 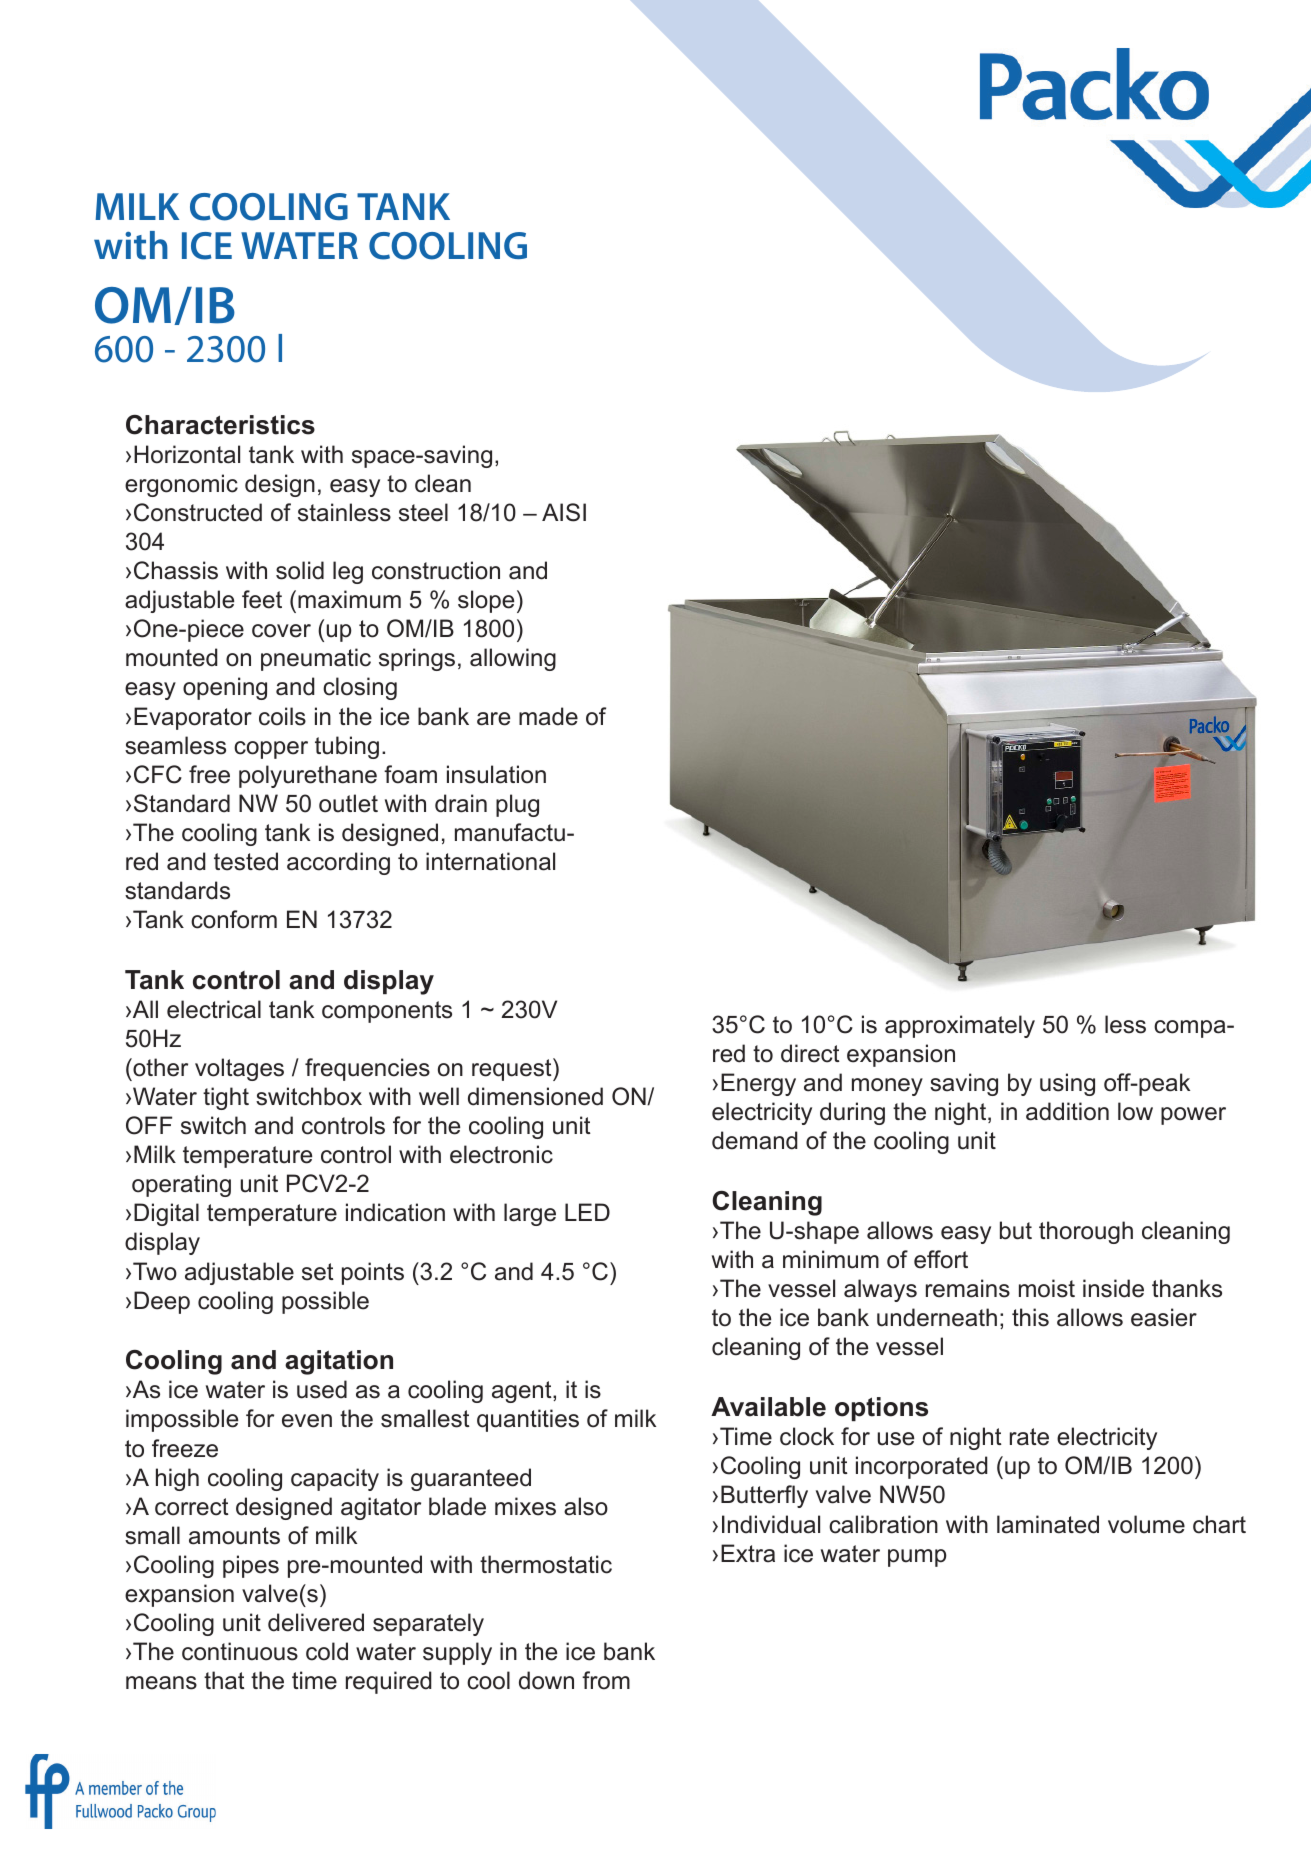 What do you see at coordinates (240, 1651) in the screenshot?
I see `continuous` at bounding box center [240, 1651].
